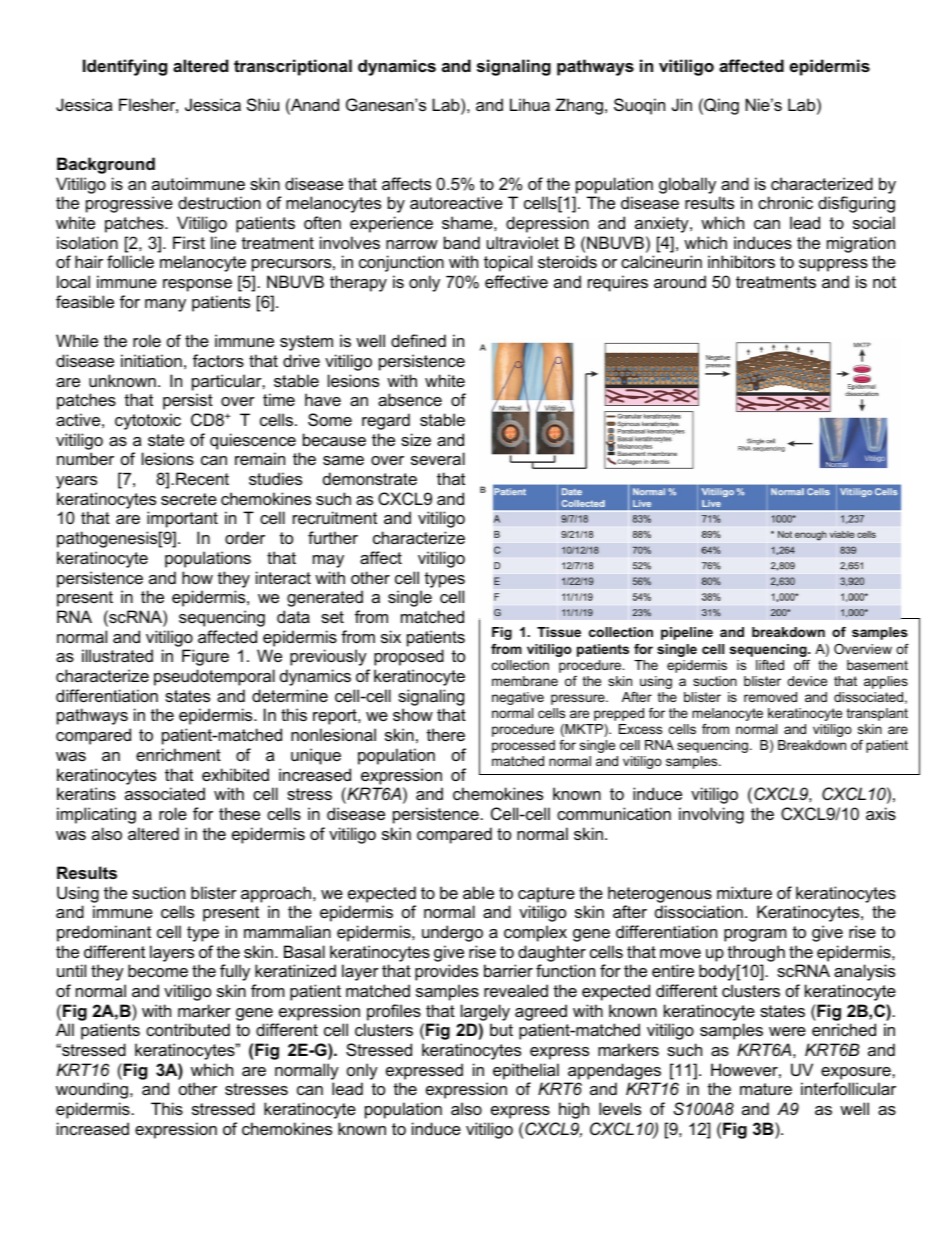 This screenshot has width=952, height=1233. What do you see at coordinates (682, 104) in the screenshot?
I see `Jin` at bounding box center [682, 104].
